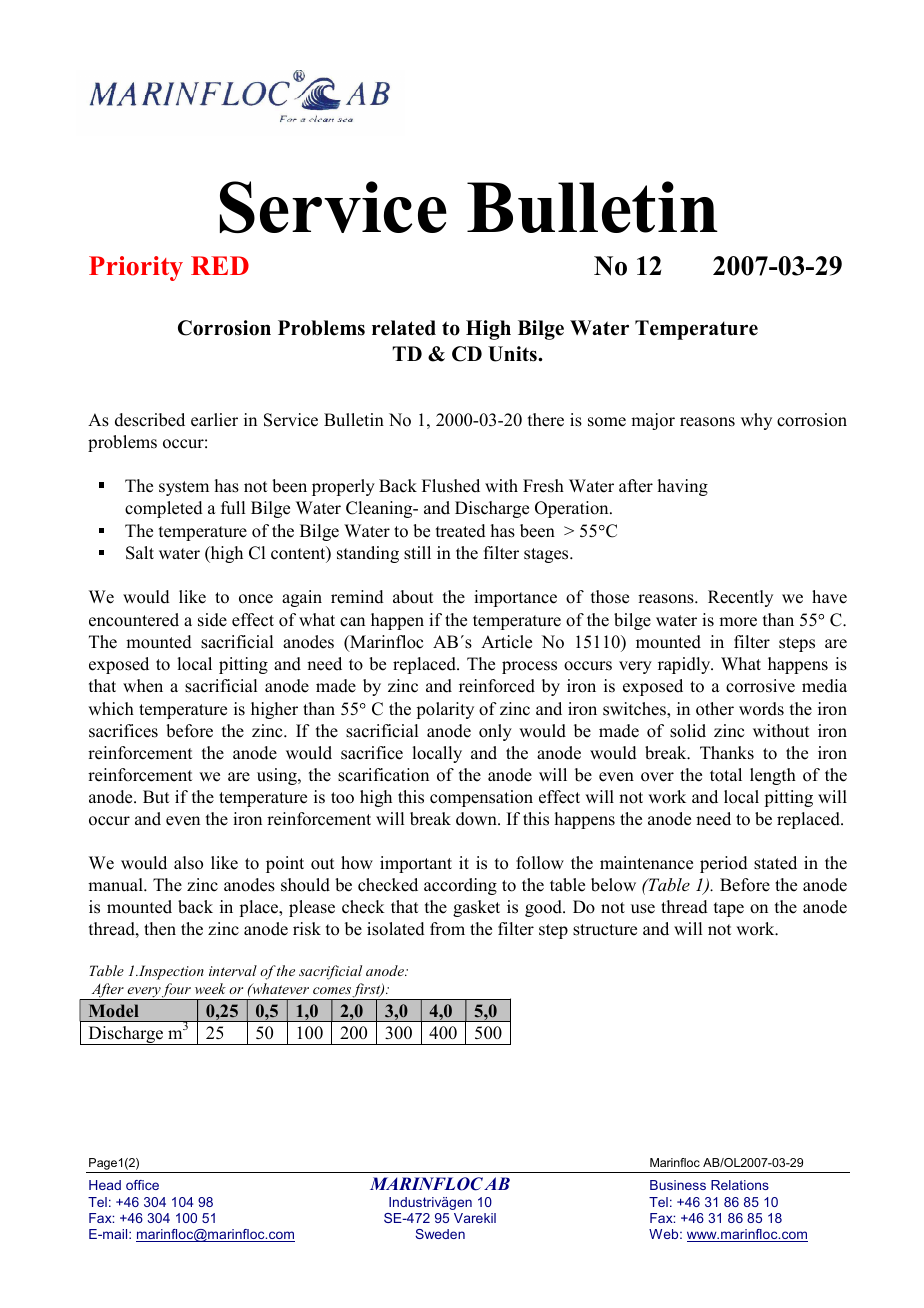 The width and height of the image is (924, 1308). What do you see at coordinates (212, 620) in the image?
I see `side` at bounding box center [212, 620].
